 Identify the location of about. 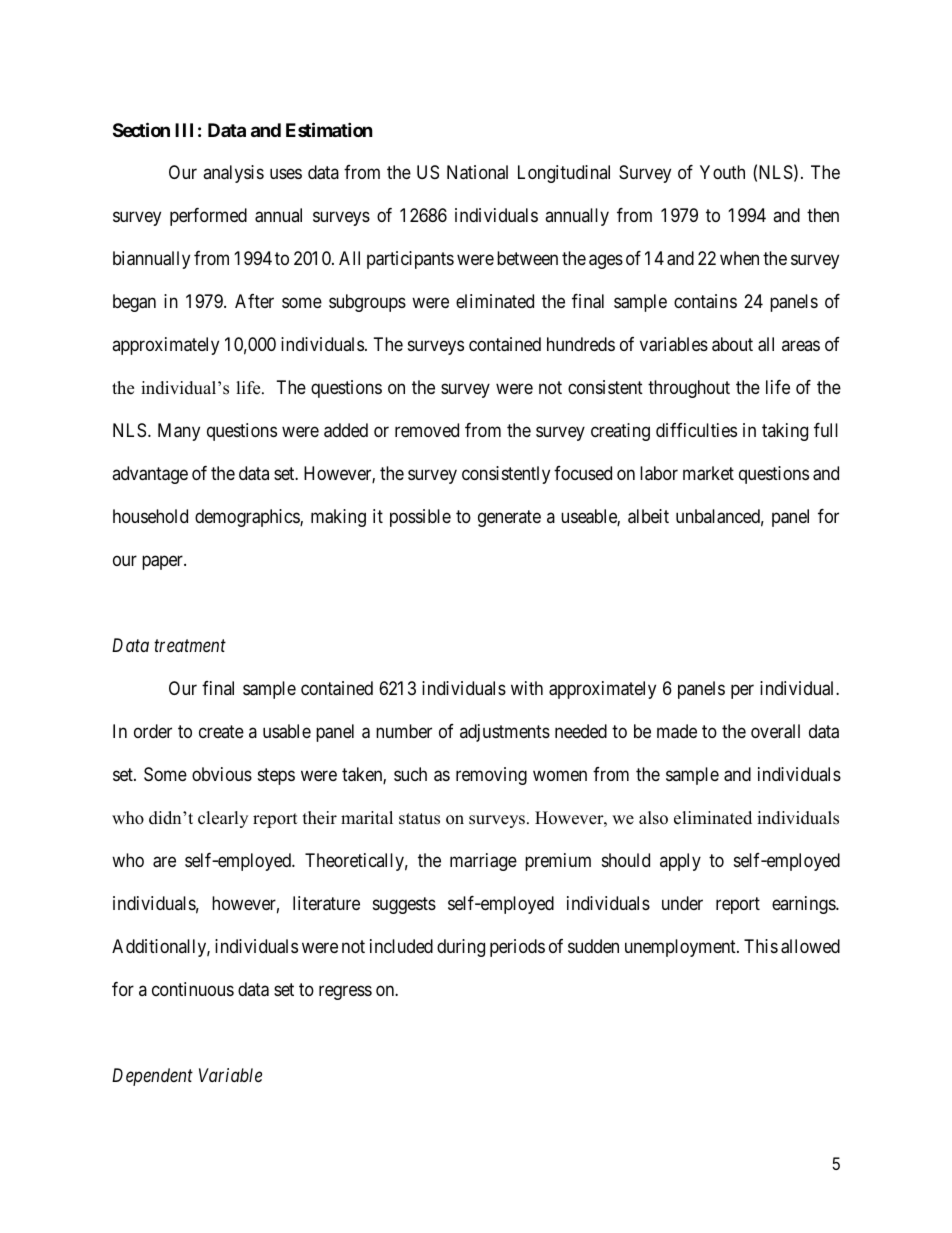
(732, 344).
